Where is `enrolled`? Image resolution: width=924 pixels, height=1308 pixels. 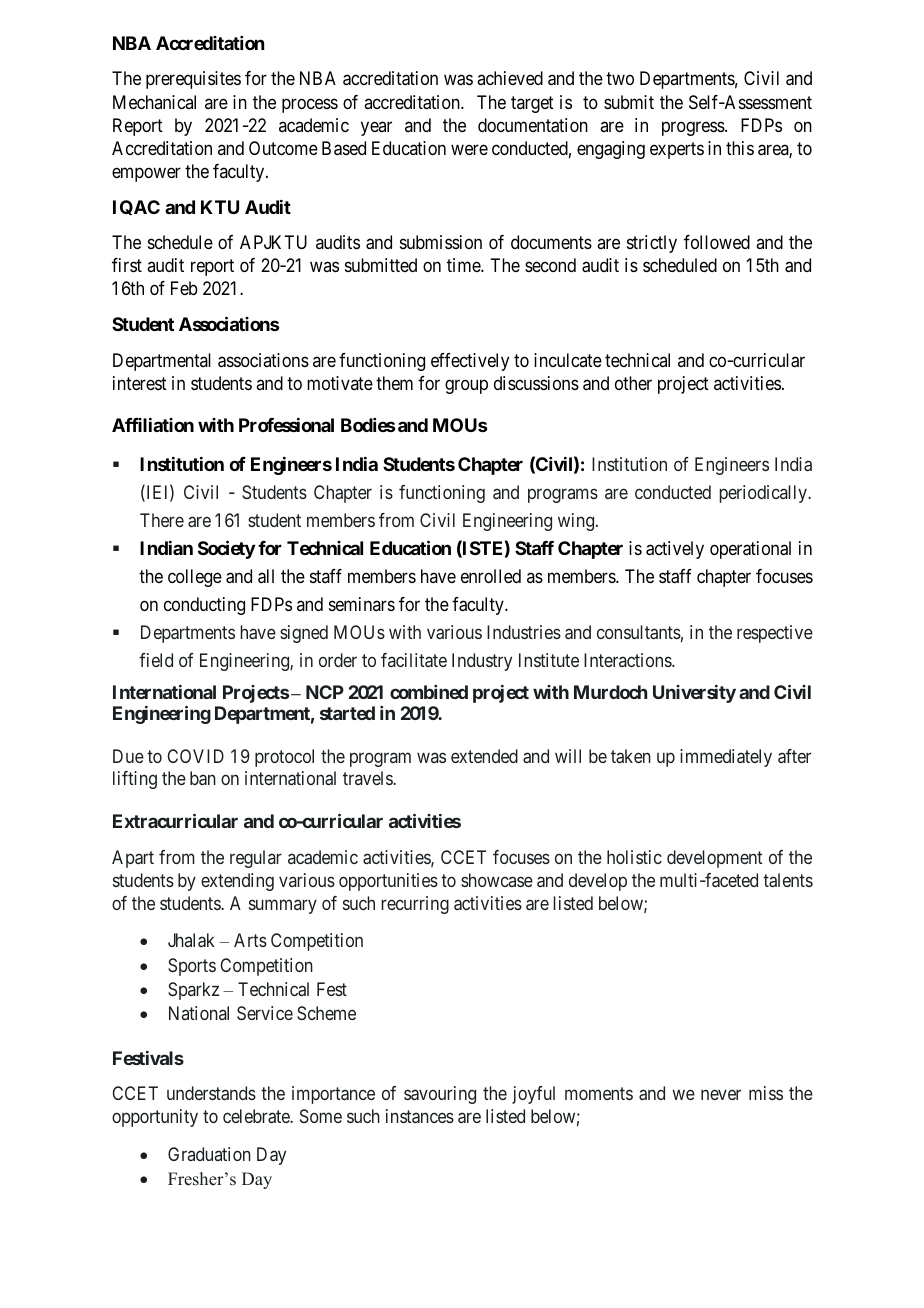 enrolled is located at coordinates (491, 576).
